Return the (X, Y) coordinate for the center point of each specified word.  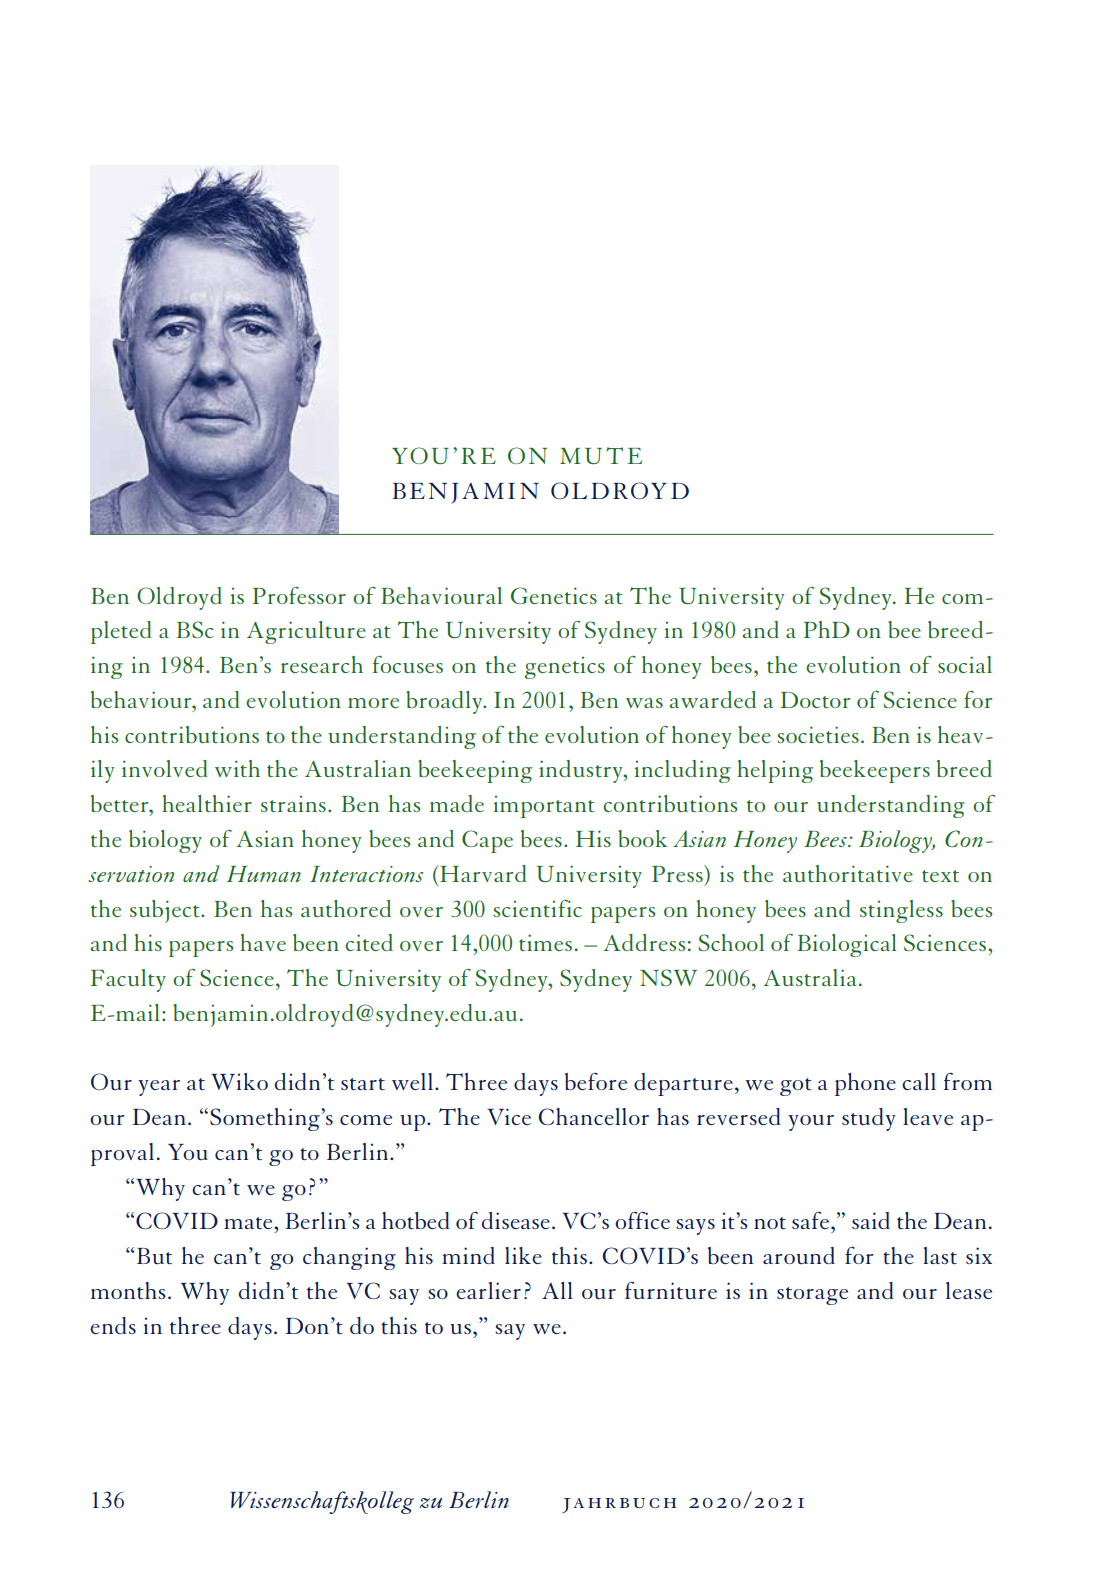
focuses (408, 664)
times (545, 942)
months (128, 1290)
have (263, 942)
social (965, 664)
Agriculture (306, 632)
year (159, 1088)
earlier (488, 1290)
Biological (847, 945)
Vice (509, 1116)
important (544, 807)
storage (812, 1296)
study (869, 1119)
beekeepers (875, 771)
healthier (207, 803)
